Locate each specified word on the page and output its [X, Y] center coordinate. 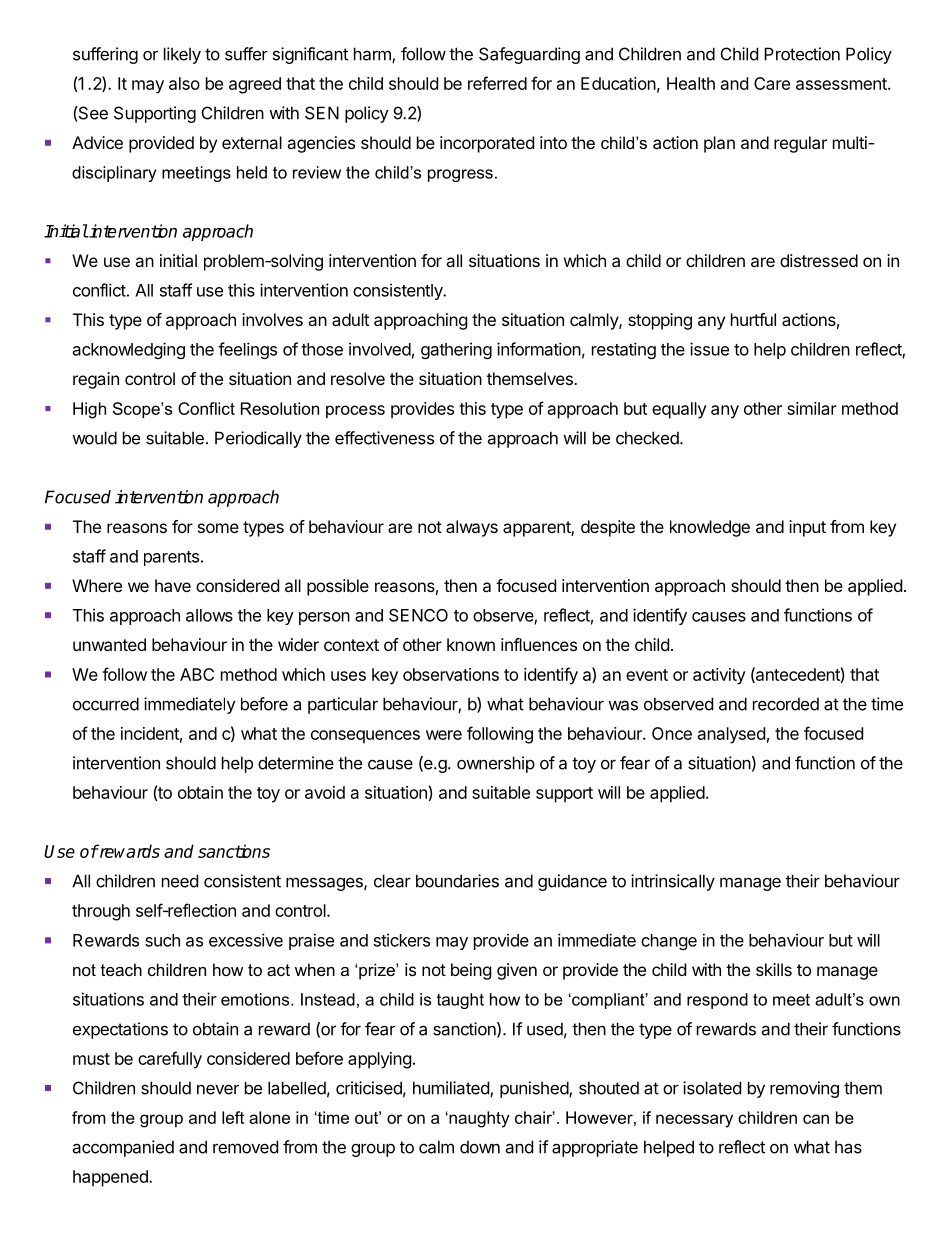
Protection [802, 54]
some [218, 528]
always [472, 528]
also [184, 83]
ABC [197, 674]
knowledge [710, 528]
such [162, 940]
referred [497, 83]
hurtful [753, 319]
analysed [731, 735]
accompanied [123, 1148]
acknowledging [129, 350]
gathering [456, 350]
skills [774, 969]
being [471, 971]
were [444, 735]
